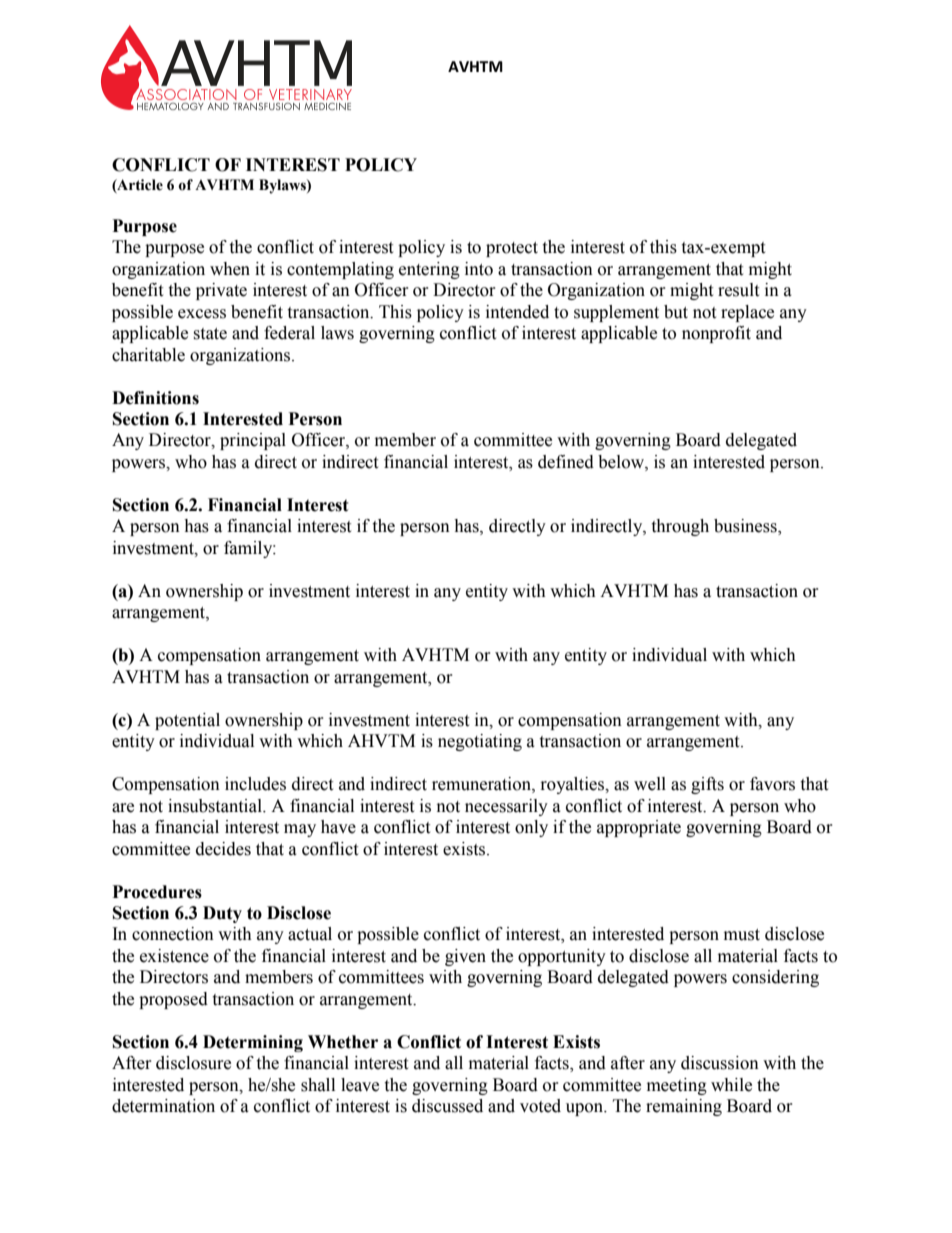 This screenshot has width=952, height=1233. What do you see at coordinates (738, 290) in the screenshot?
I see `result` at bounding box center [738, 290].
